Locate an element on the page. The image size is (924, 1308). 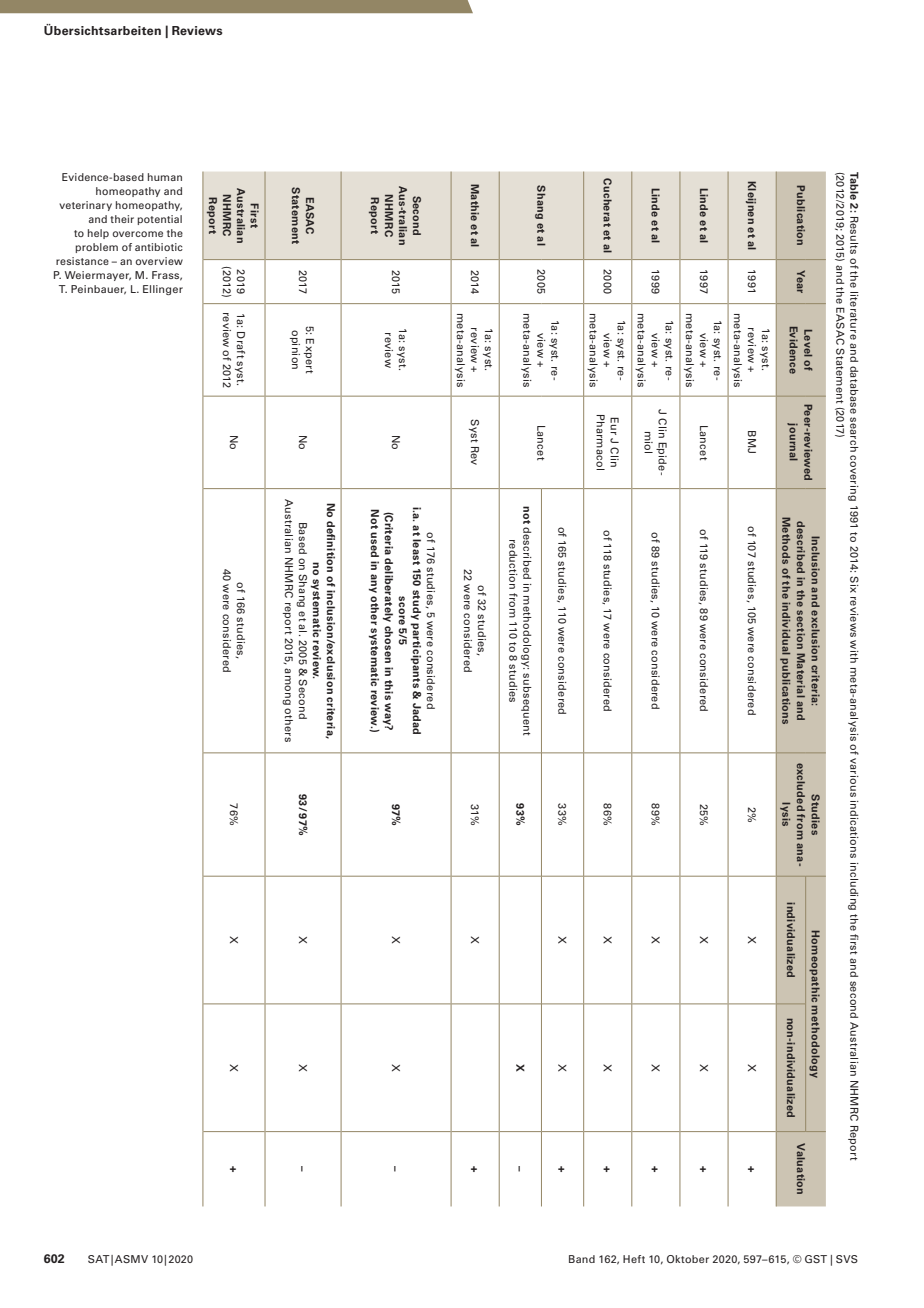
Band is located at coordinates (582, 1259).
